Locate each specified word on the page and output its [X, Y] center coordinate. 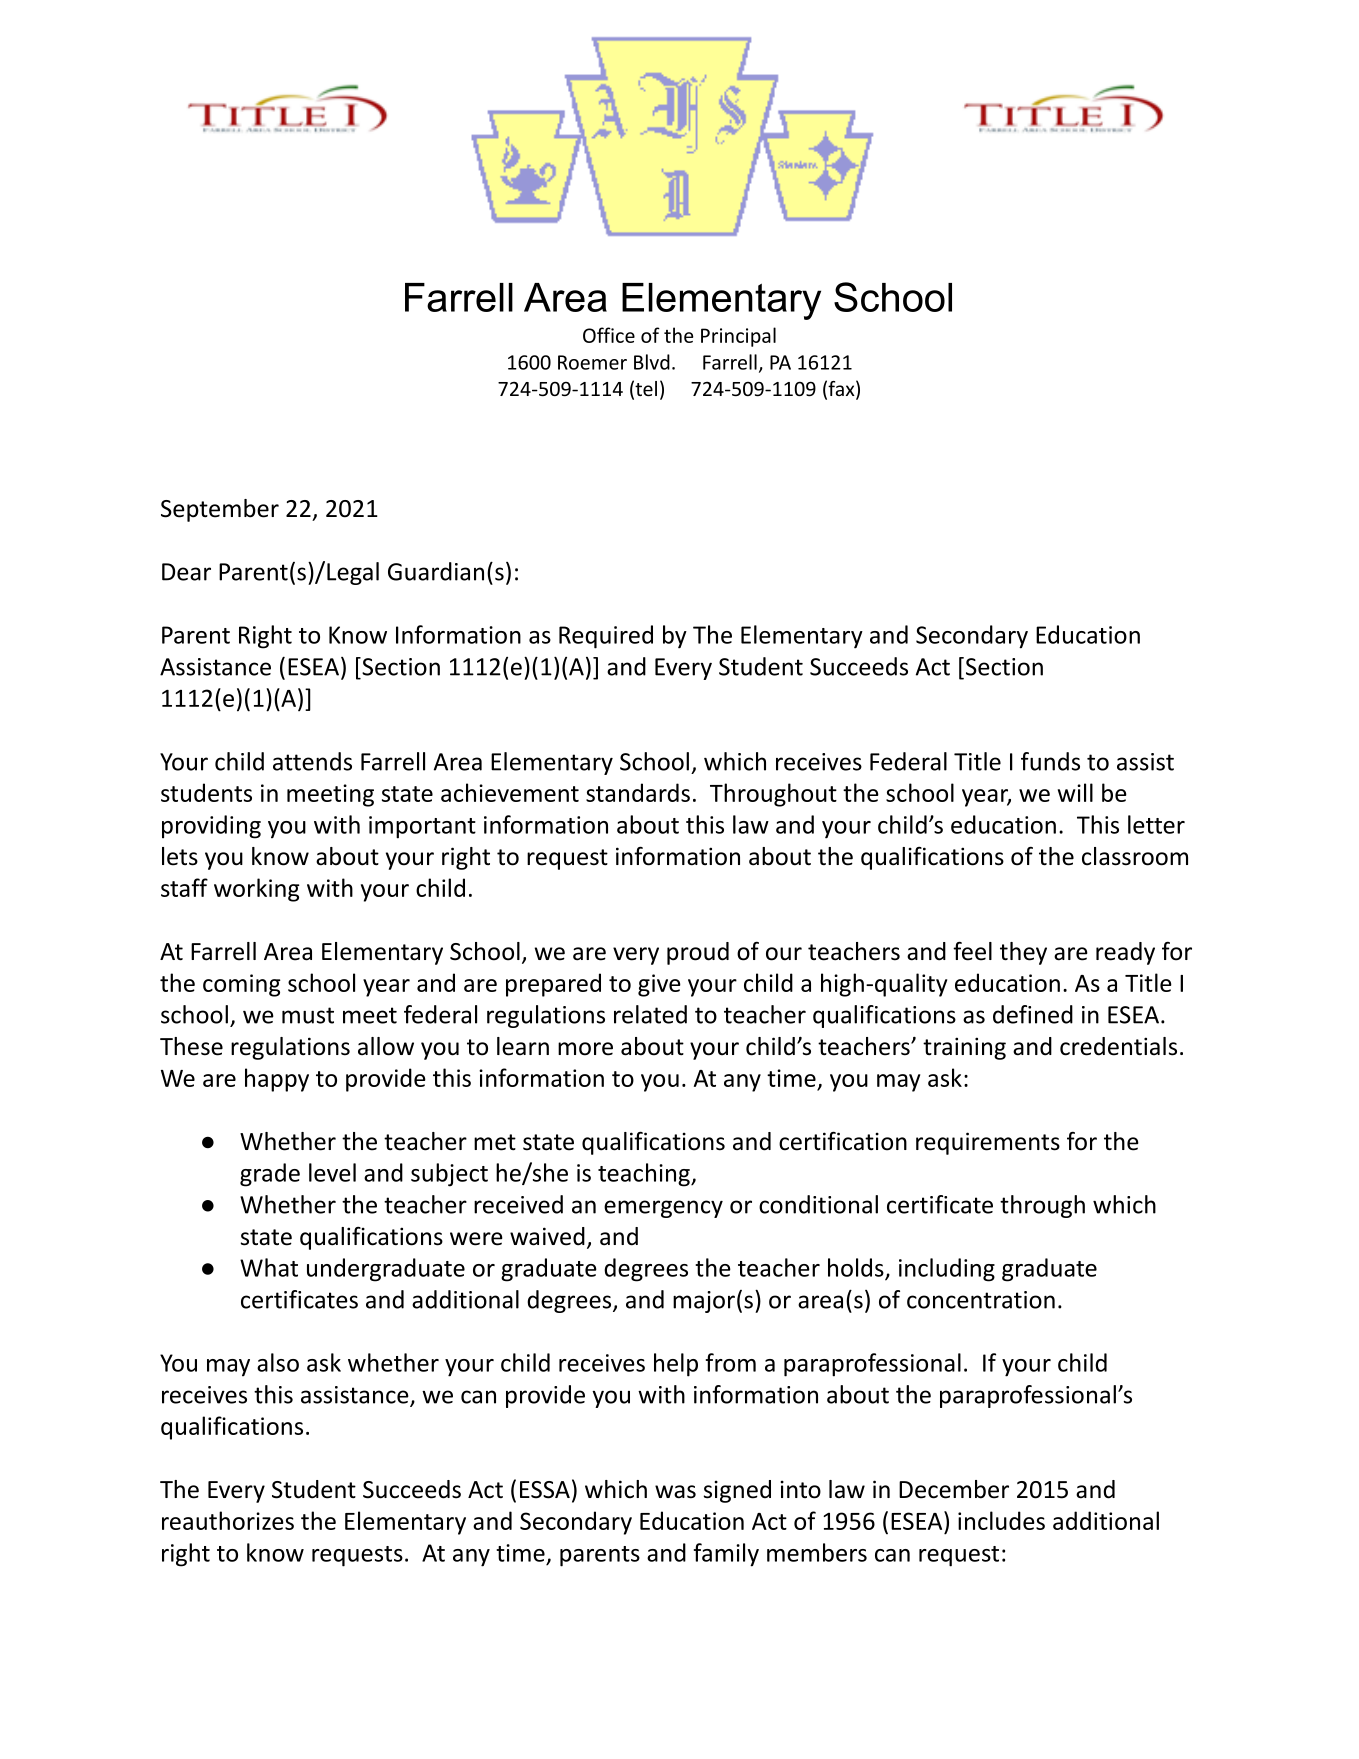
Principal [738, 337]
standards [638, 792]
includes [1001, 1520]
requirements [988, 1143]
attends [312, 761]
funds [1050, 761]
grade [270, 1175]
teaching [645, 1175]
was [675, 1492]
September [220, 510]
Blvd [652, 362]
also [278, 1362]
